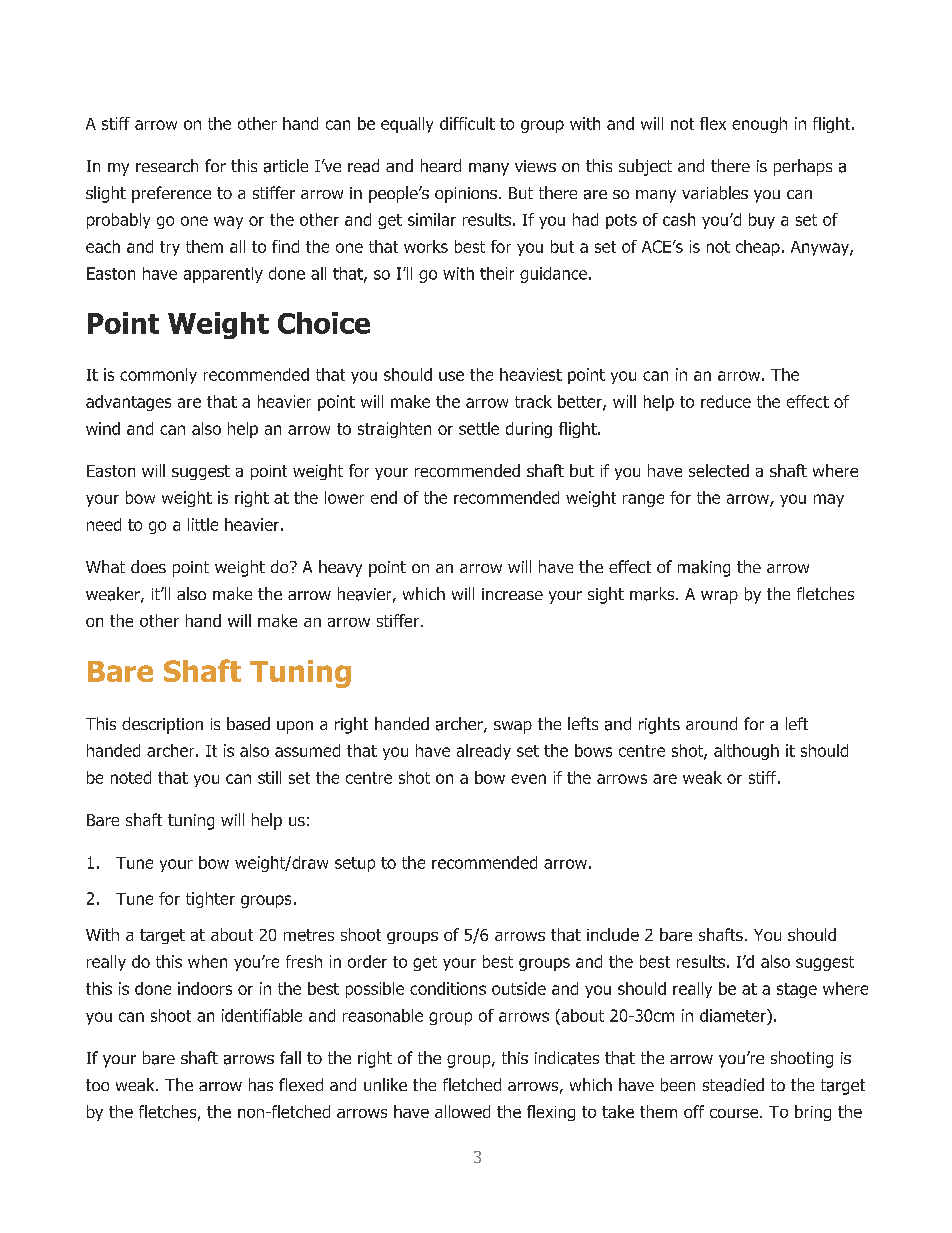  I want to click on selected, so click(719, 470).
